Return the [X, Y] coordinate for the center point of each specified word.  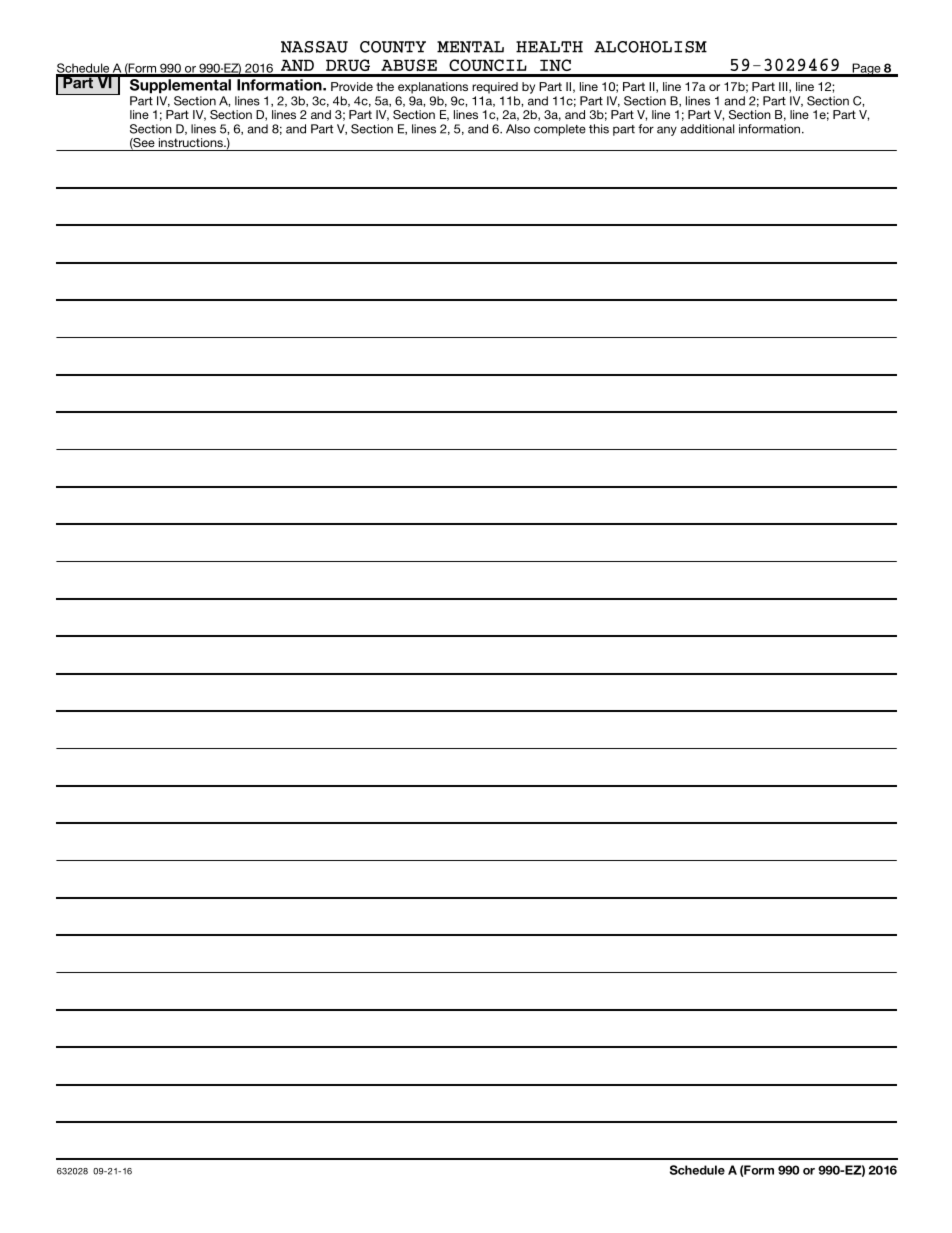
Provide [352, 86]
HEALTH [549, 47]
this [599, 129]
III [784, 87]
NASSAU [314, 47]
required [495, 88]
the [385, 86]
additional [707, 129]
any [667, 131]
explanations [433, 88]
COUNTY [393, 47]
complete [560, 130]
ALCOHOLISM [650, 47]
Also [518, 129]
